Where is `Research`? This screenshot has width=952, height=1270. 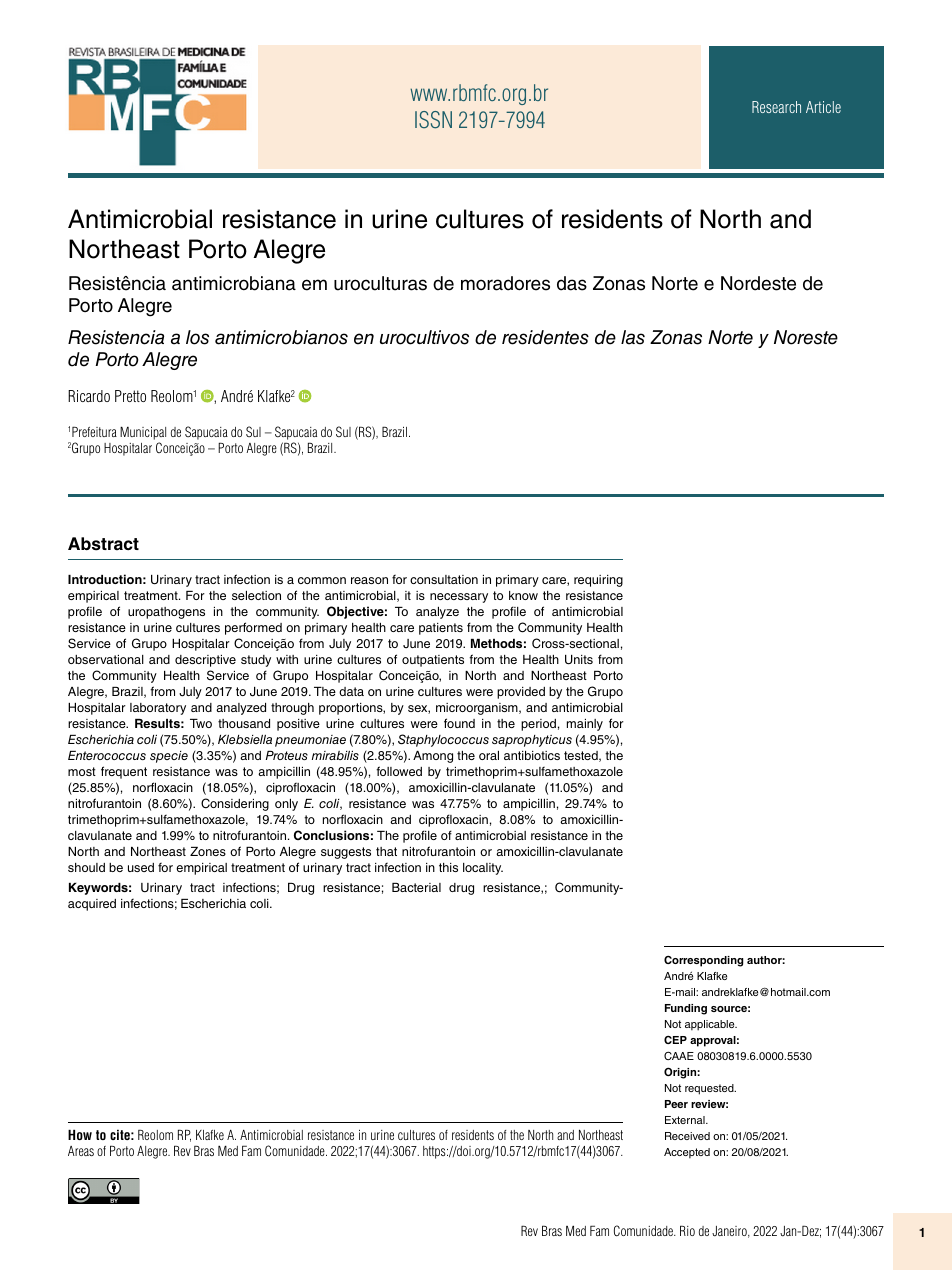 Research is located at coordinates (776, 107).
